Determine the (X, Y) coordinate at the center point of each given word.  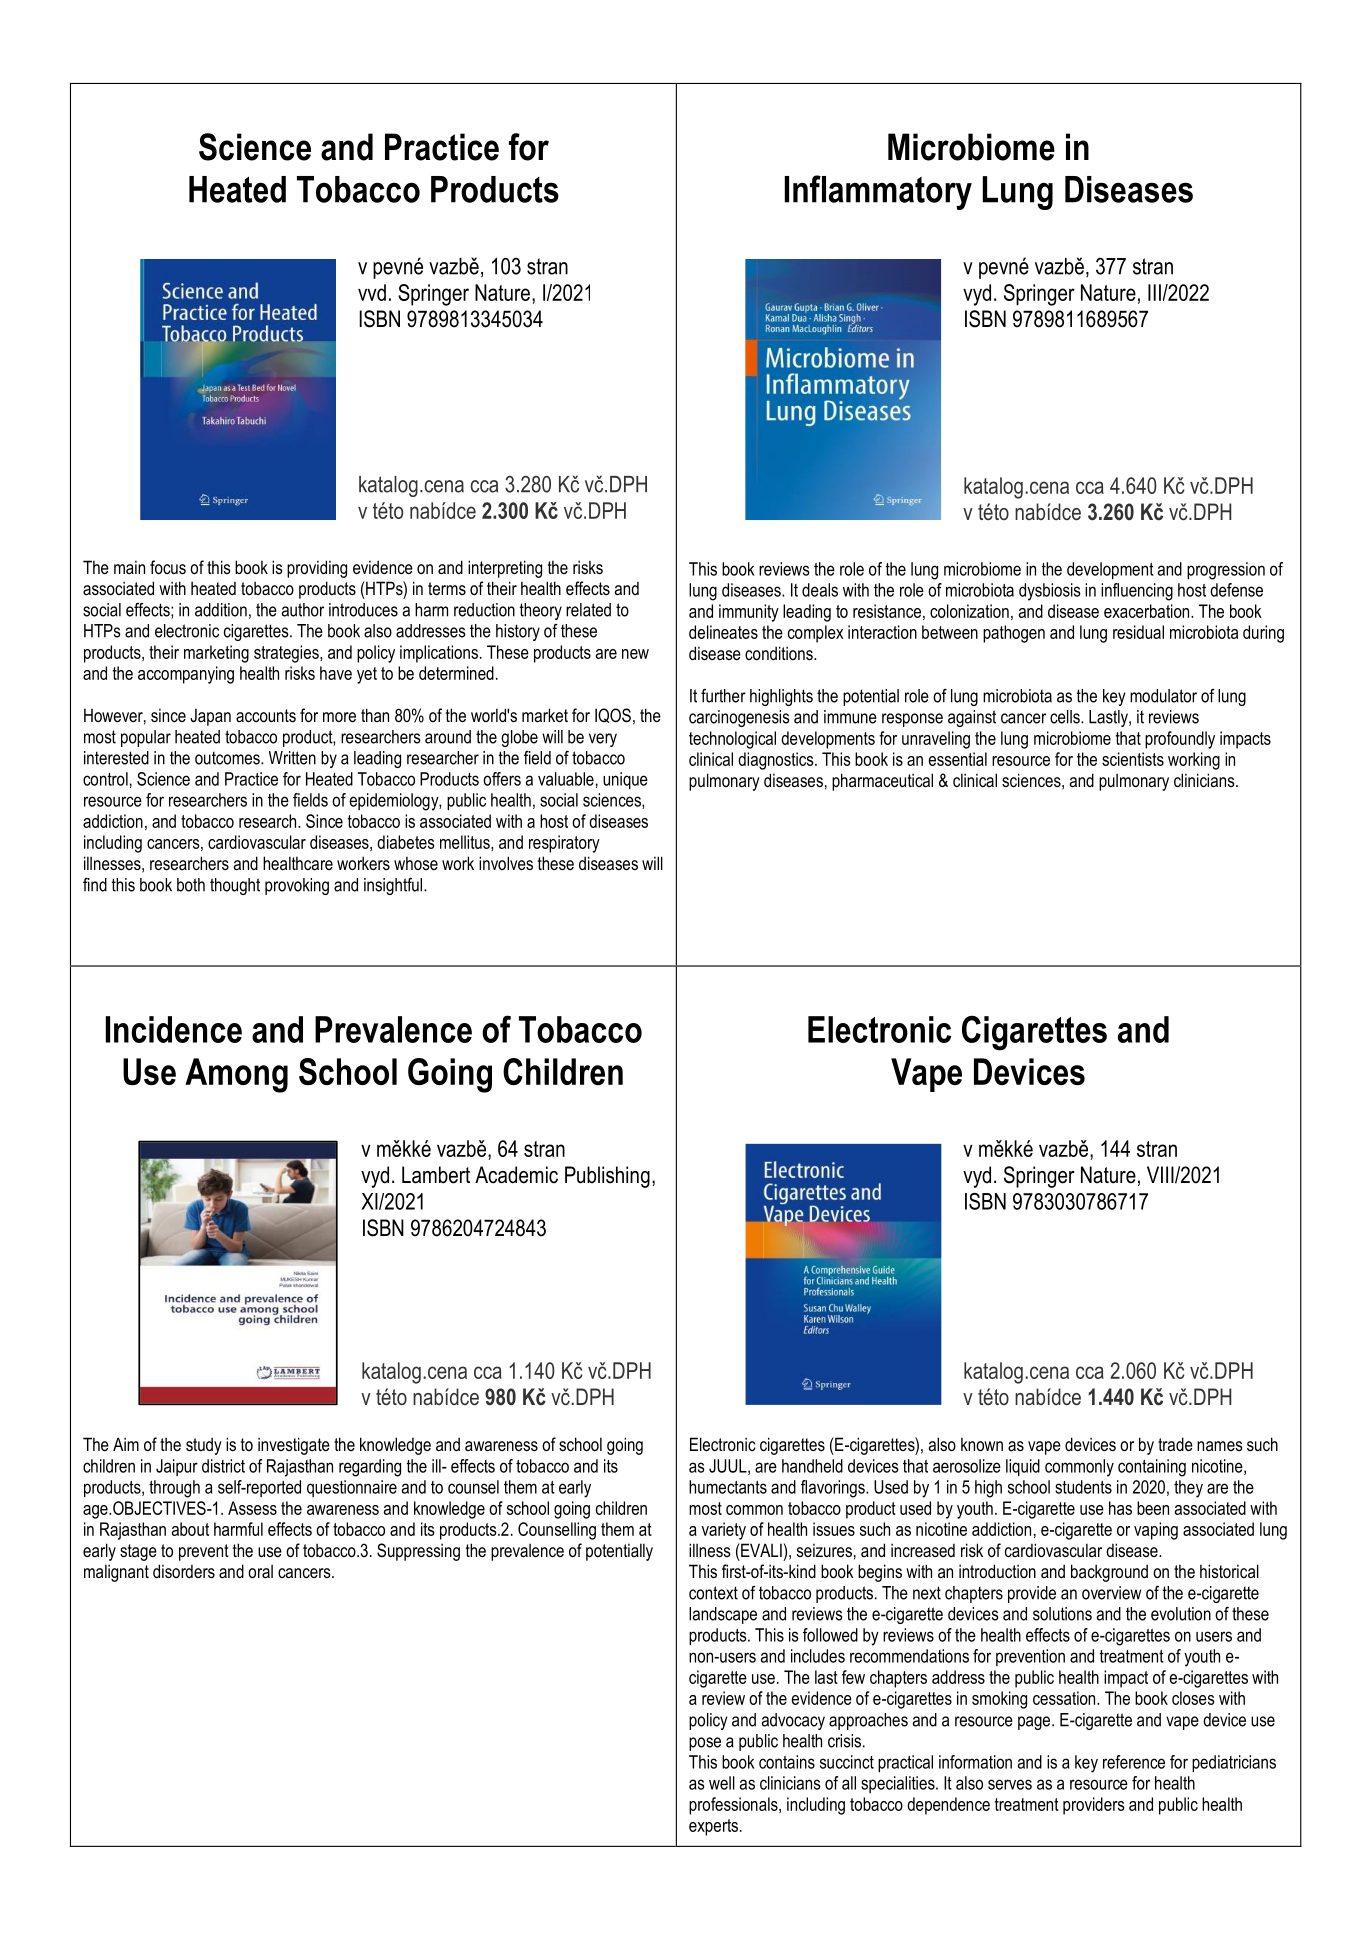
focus (168, 567)
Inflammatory (878, 192)
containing (1152, 1468)
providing (317, 569)
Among (236, 1075)
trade (1175, 1444)
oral (260, 1571)
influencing (1137, 592)
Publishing (607, 1177)
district (223, 1466)
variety (724, 1531)
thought (235, 886)
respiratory (564, 844)
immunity (749, 613)
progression (1226, 571)
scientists (1133, 759)
